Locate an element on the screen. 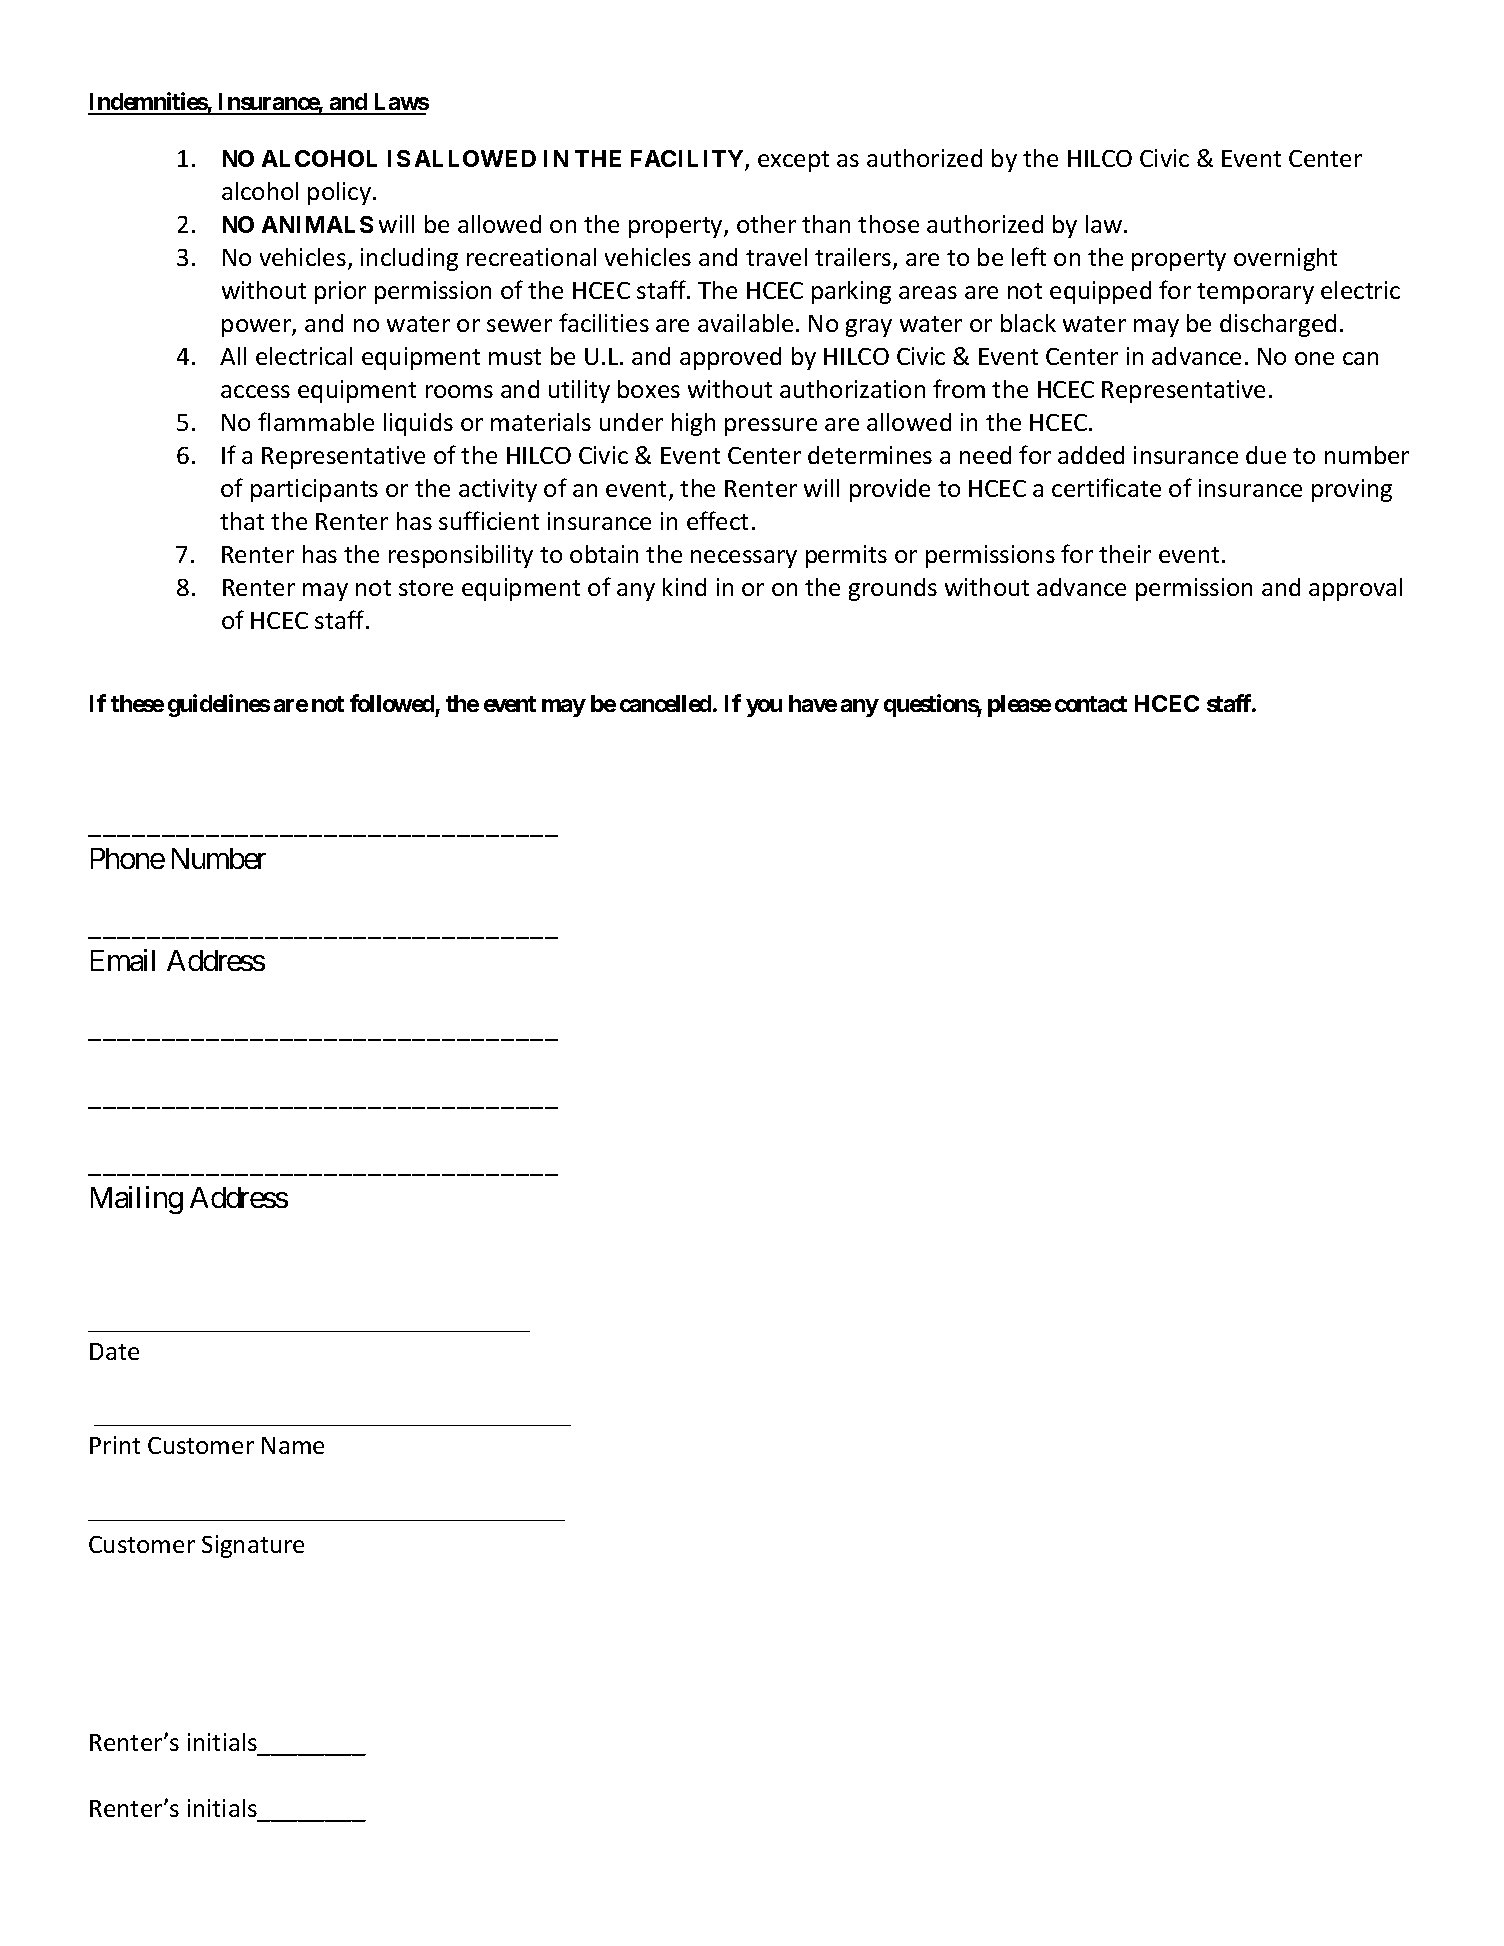  you is located at coordinates (764, 708).
